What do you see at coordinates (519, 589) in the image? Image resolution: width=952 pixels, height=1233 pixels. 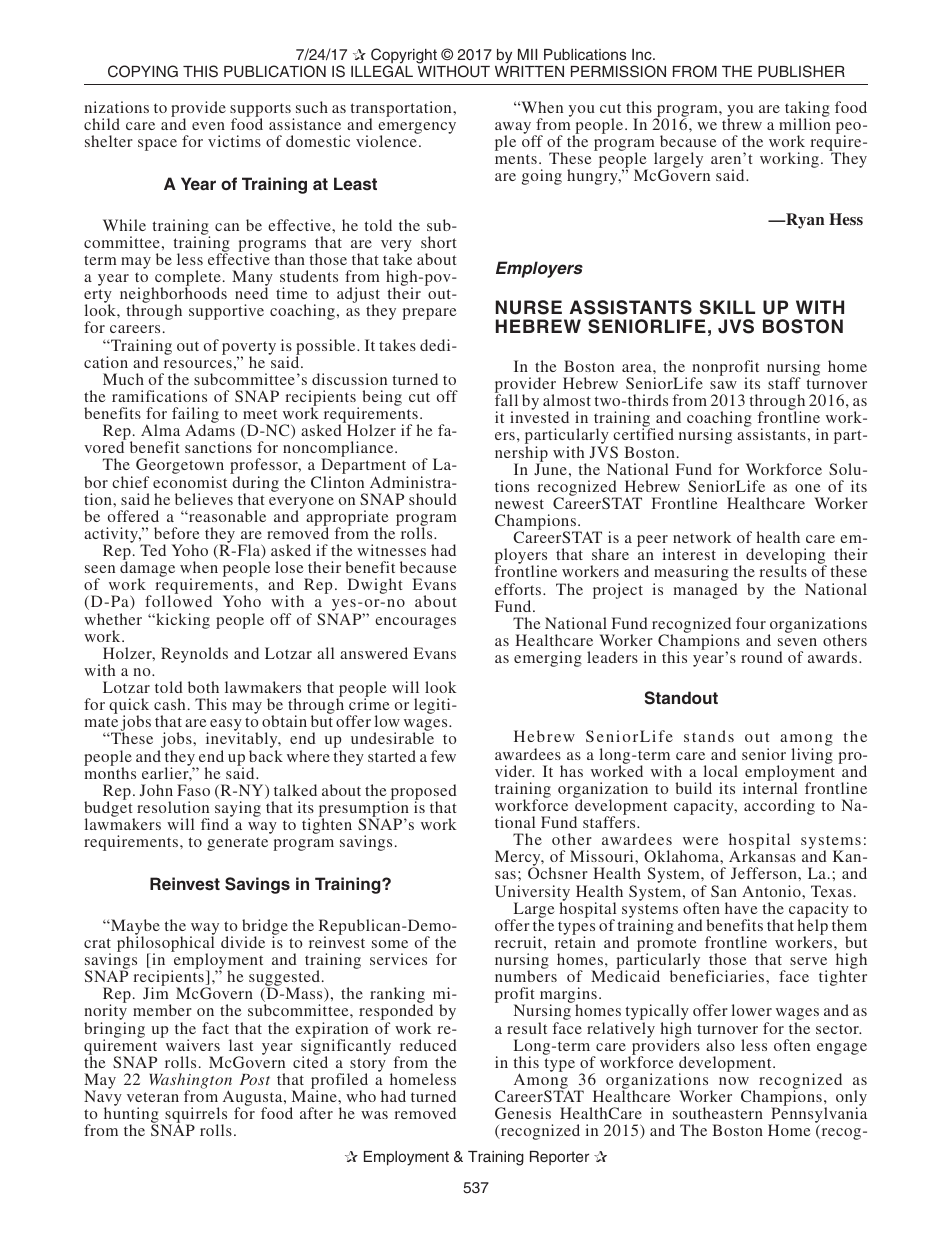 I see `efforts` at bounding box center [519, 589].
